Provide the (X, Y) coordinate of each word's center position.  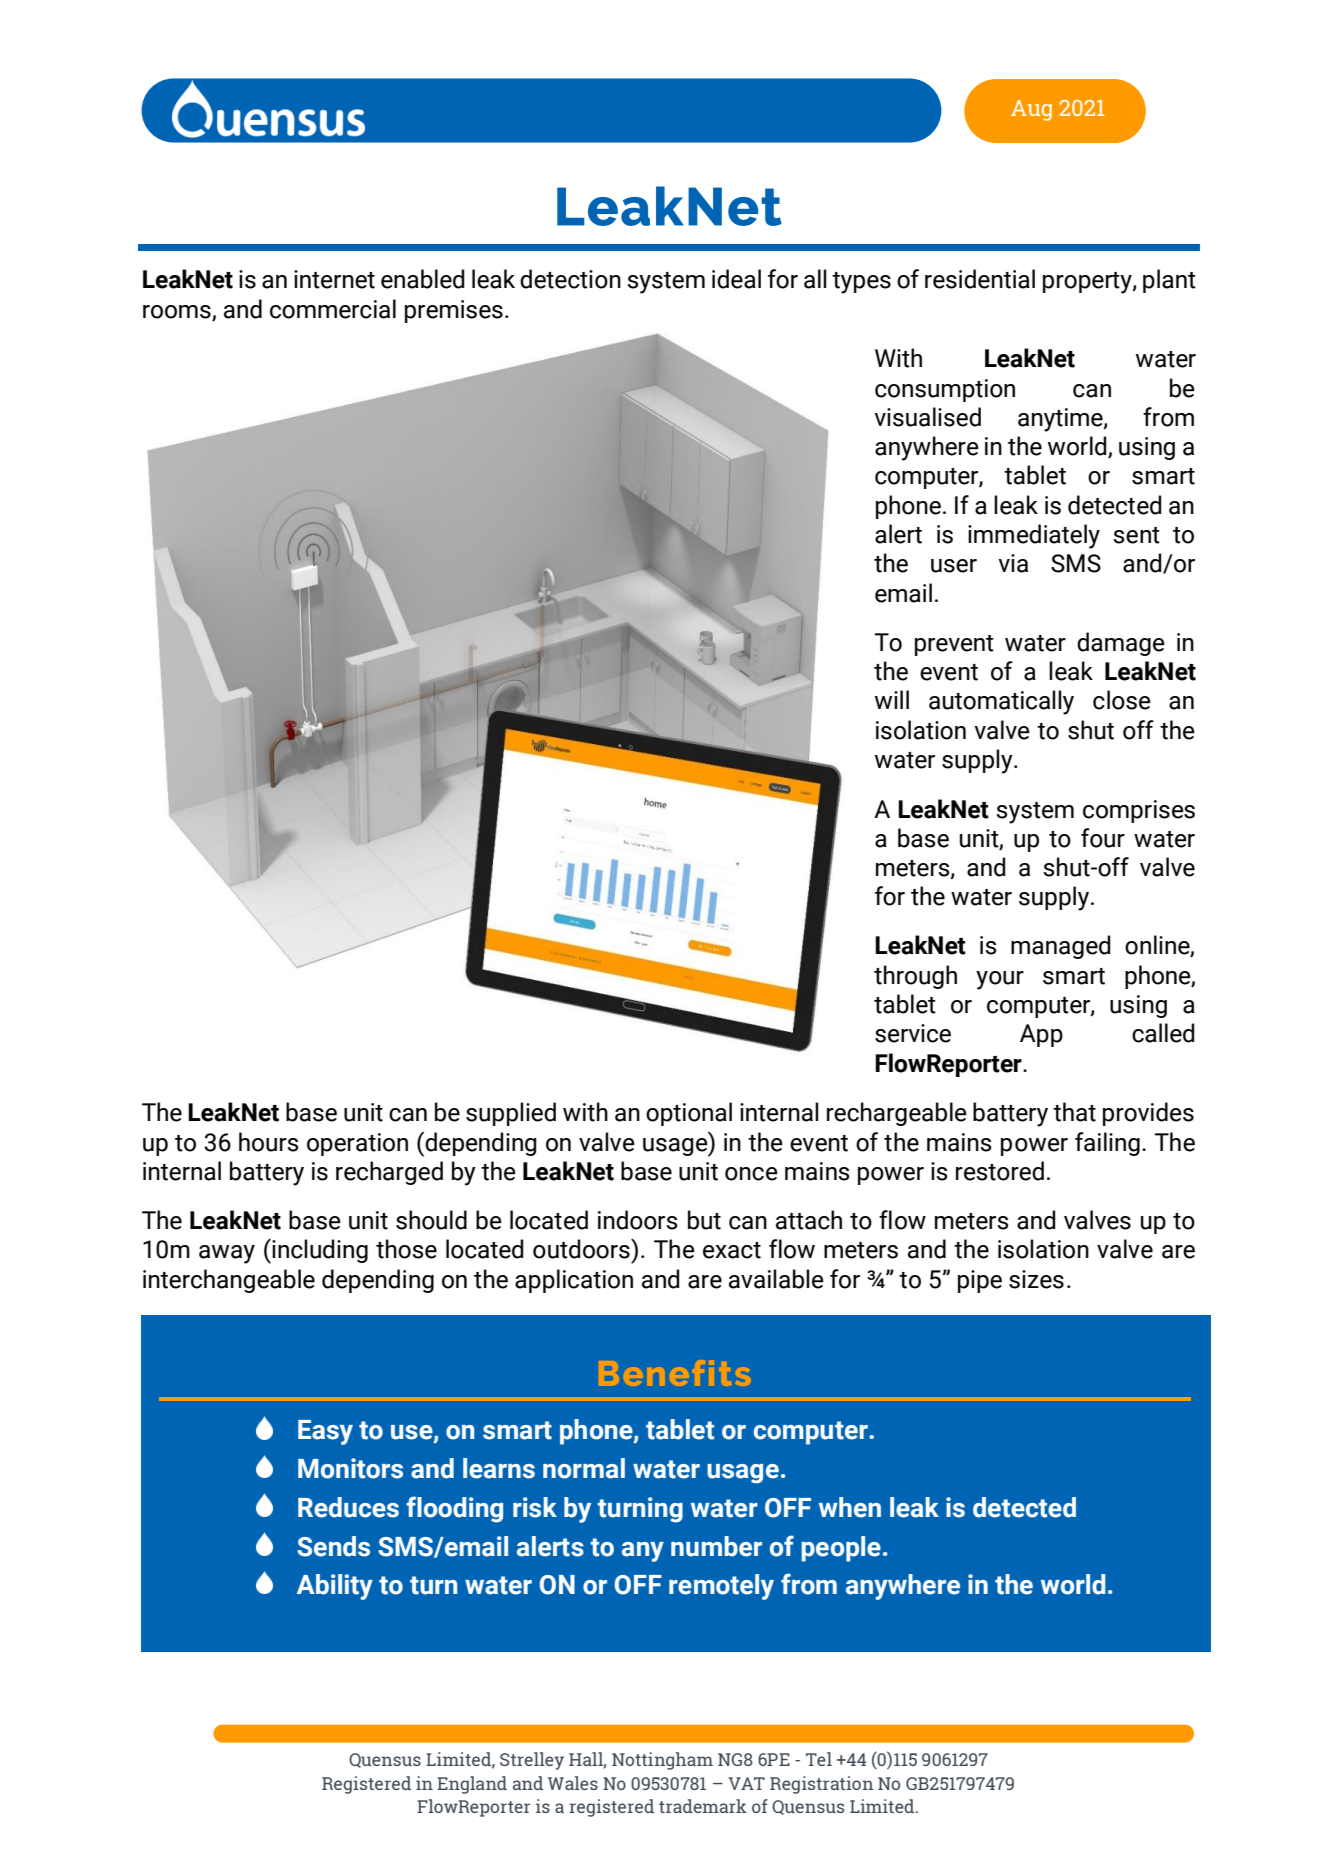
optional (689, 1114)
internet (334, 279)
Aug (1031, 110)
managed (1060, 947)
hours (269, 1142)
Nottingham (662, 1761)
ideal (736, 279)
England (472, 1785)
